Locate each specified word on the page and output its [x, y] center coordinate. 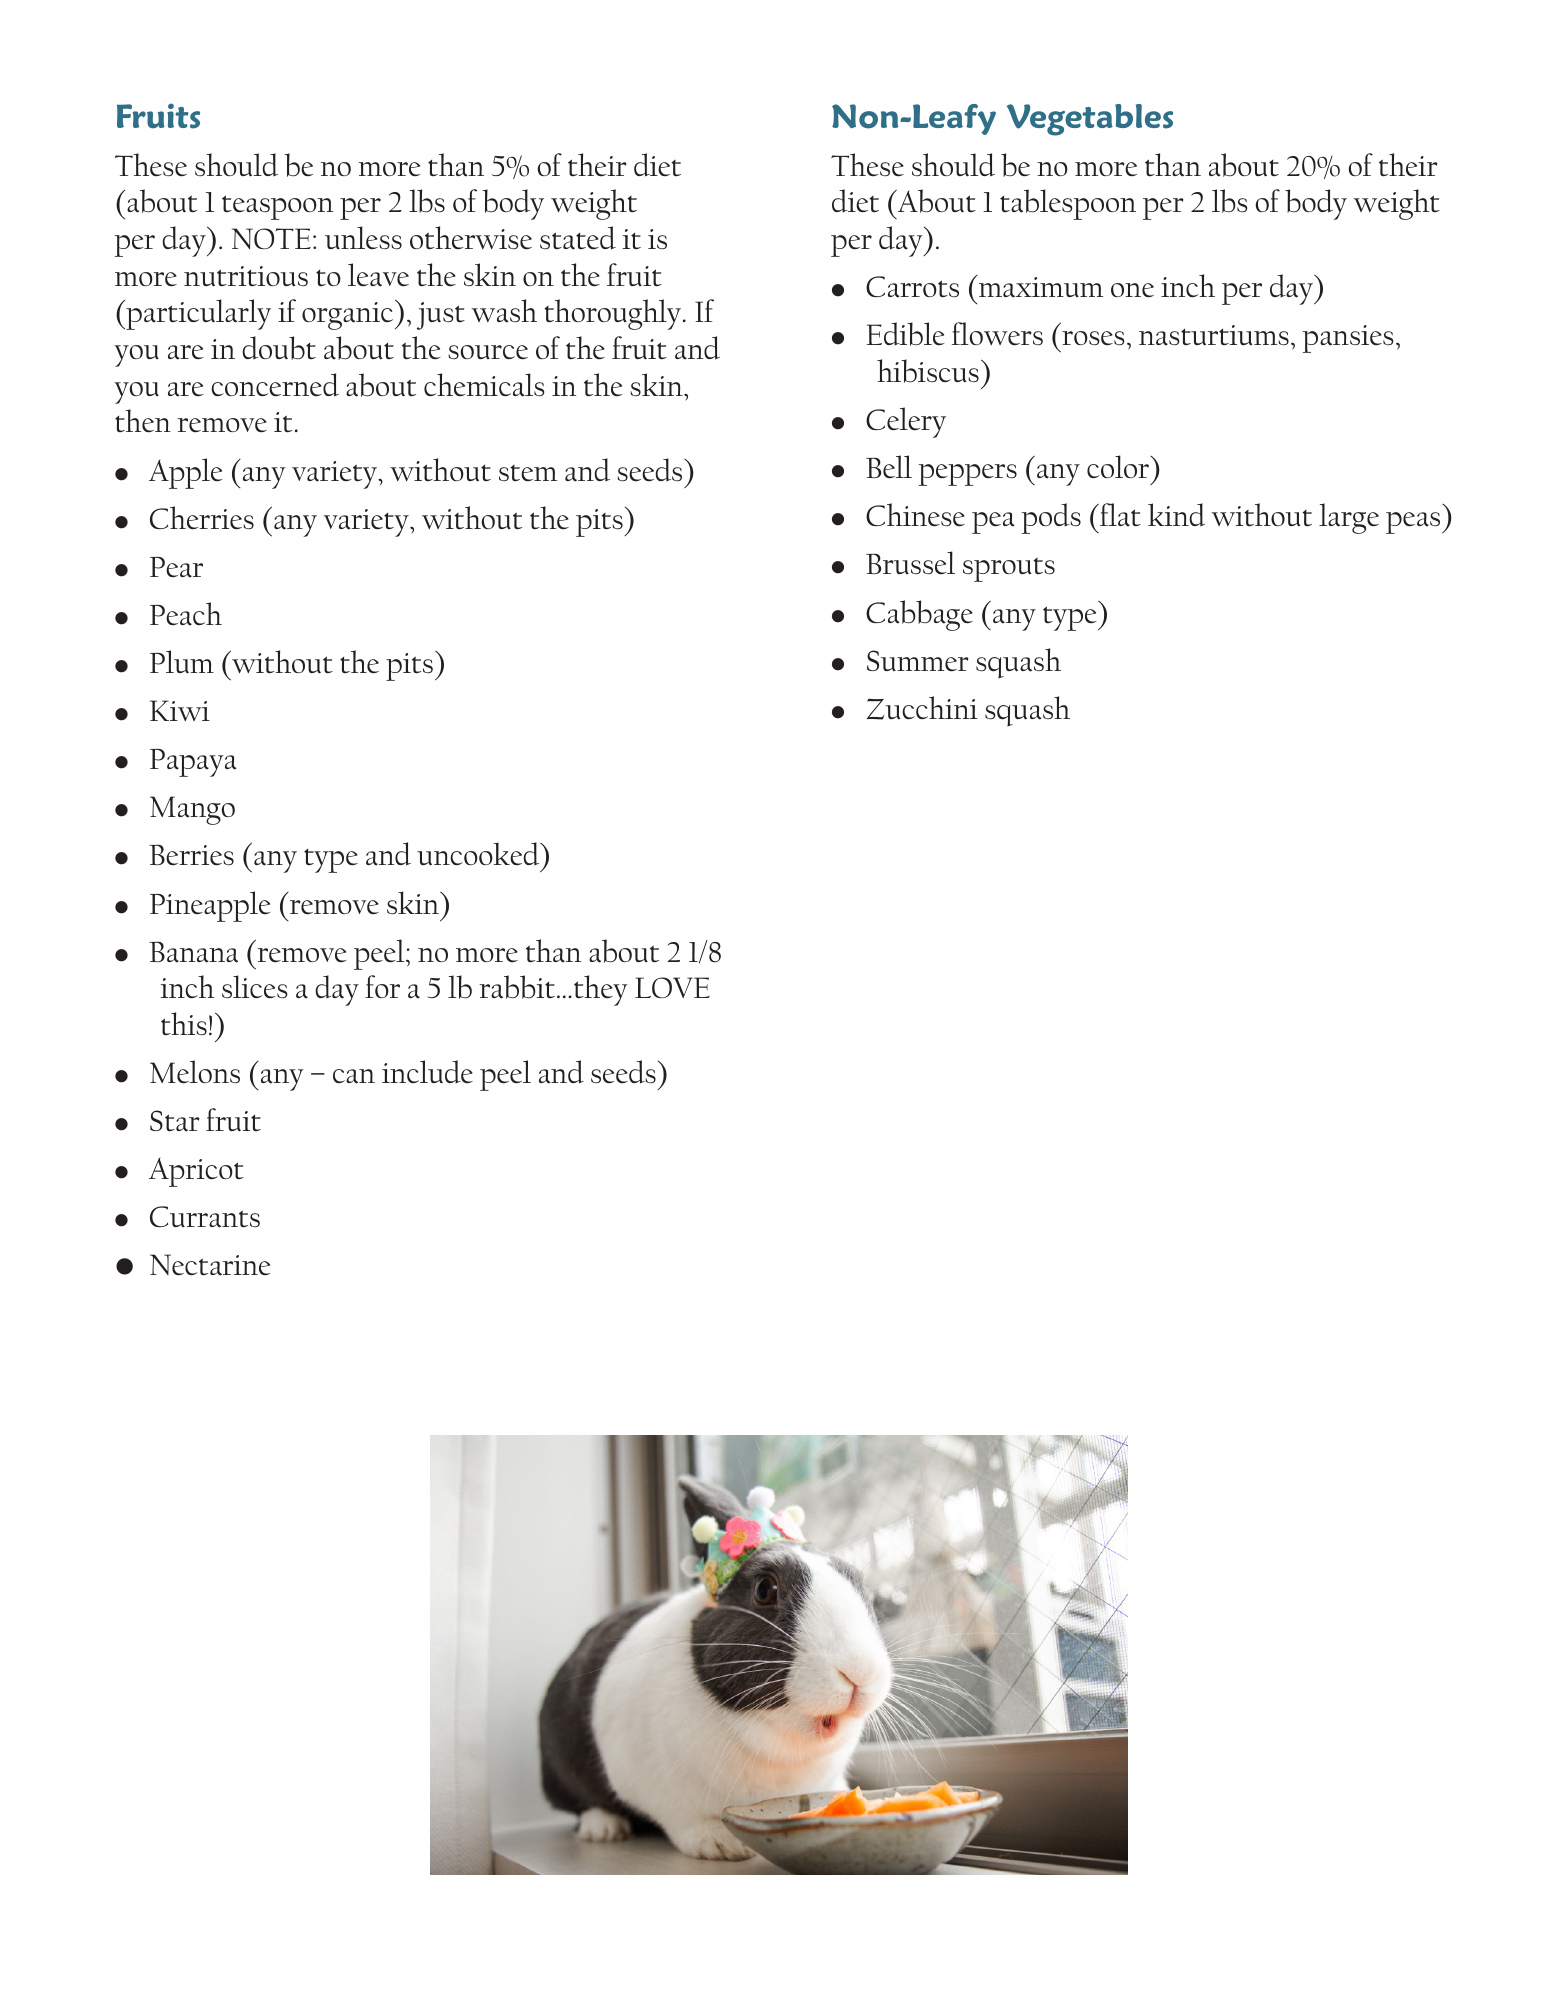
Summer [918, 661]
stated [578, 238]
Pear [176, 567]
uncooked [479, 854]
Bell [889, 467]
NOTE [271, 239]
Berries [191, 855]
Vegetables [1090, 120]
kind [1176, 515]
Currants [205, 1217]
